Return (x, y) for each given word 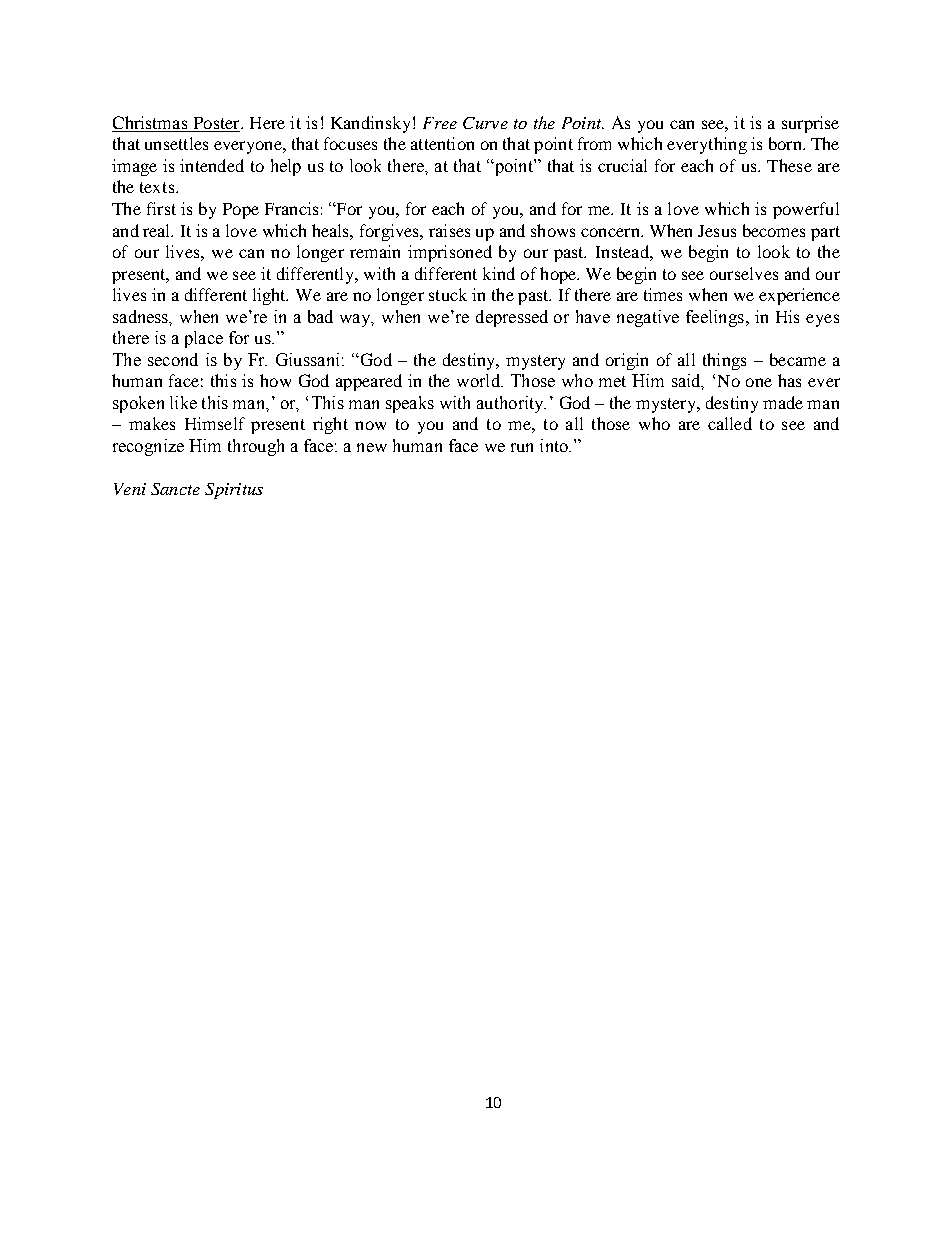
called (730, 423)
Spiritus (234, 491)
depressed (512, 318)
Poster (216, 124)
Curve (485, 123)
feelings (715, 318)
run (522, 447)
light (270, 296)
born (786, 143)
